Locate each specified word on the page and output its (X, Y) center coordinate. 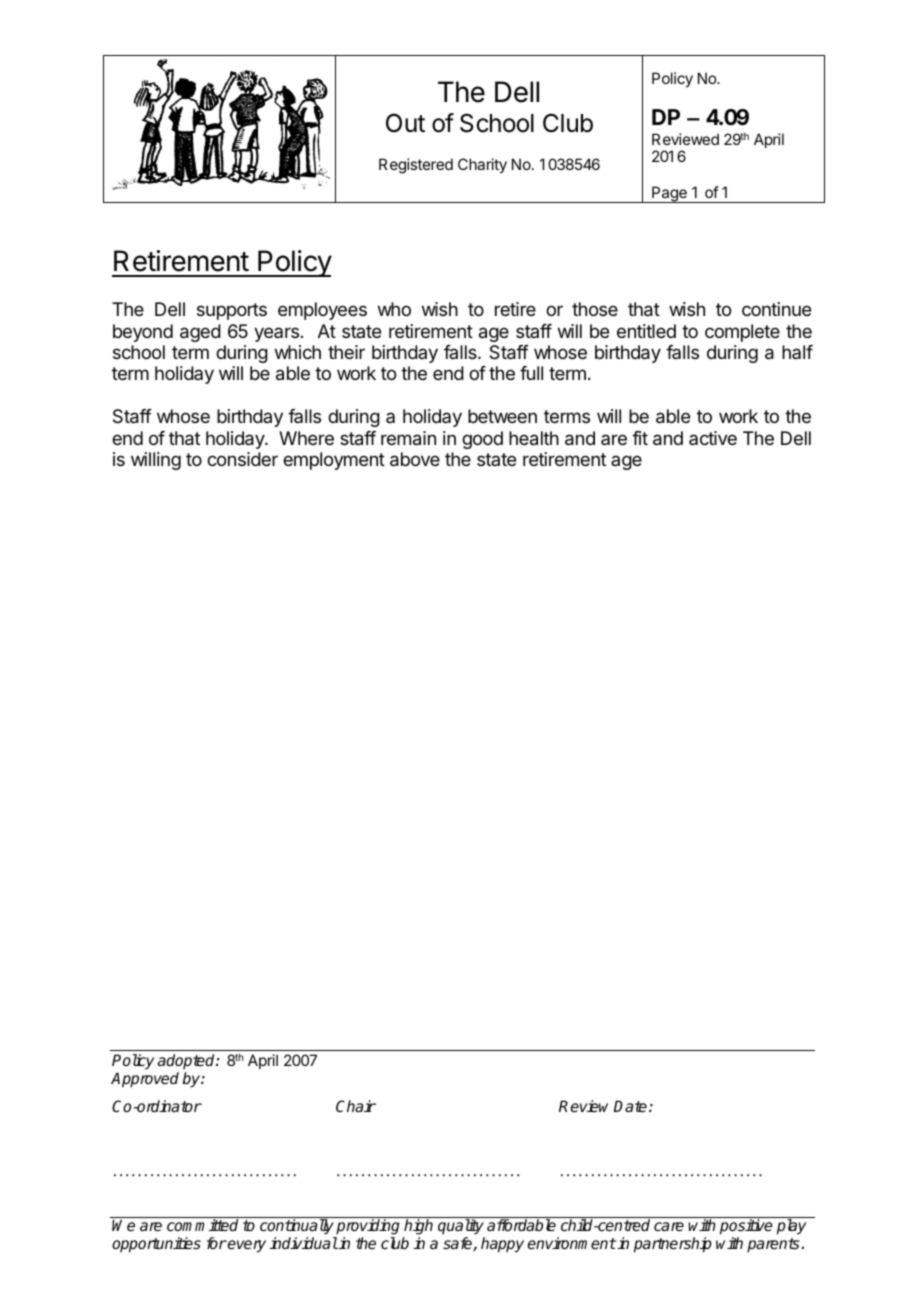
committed (202, 1225)
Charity (482, 165)
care (669, 1226)
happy (502, 1245)
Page (669, 194)
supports (232, 311)
